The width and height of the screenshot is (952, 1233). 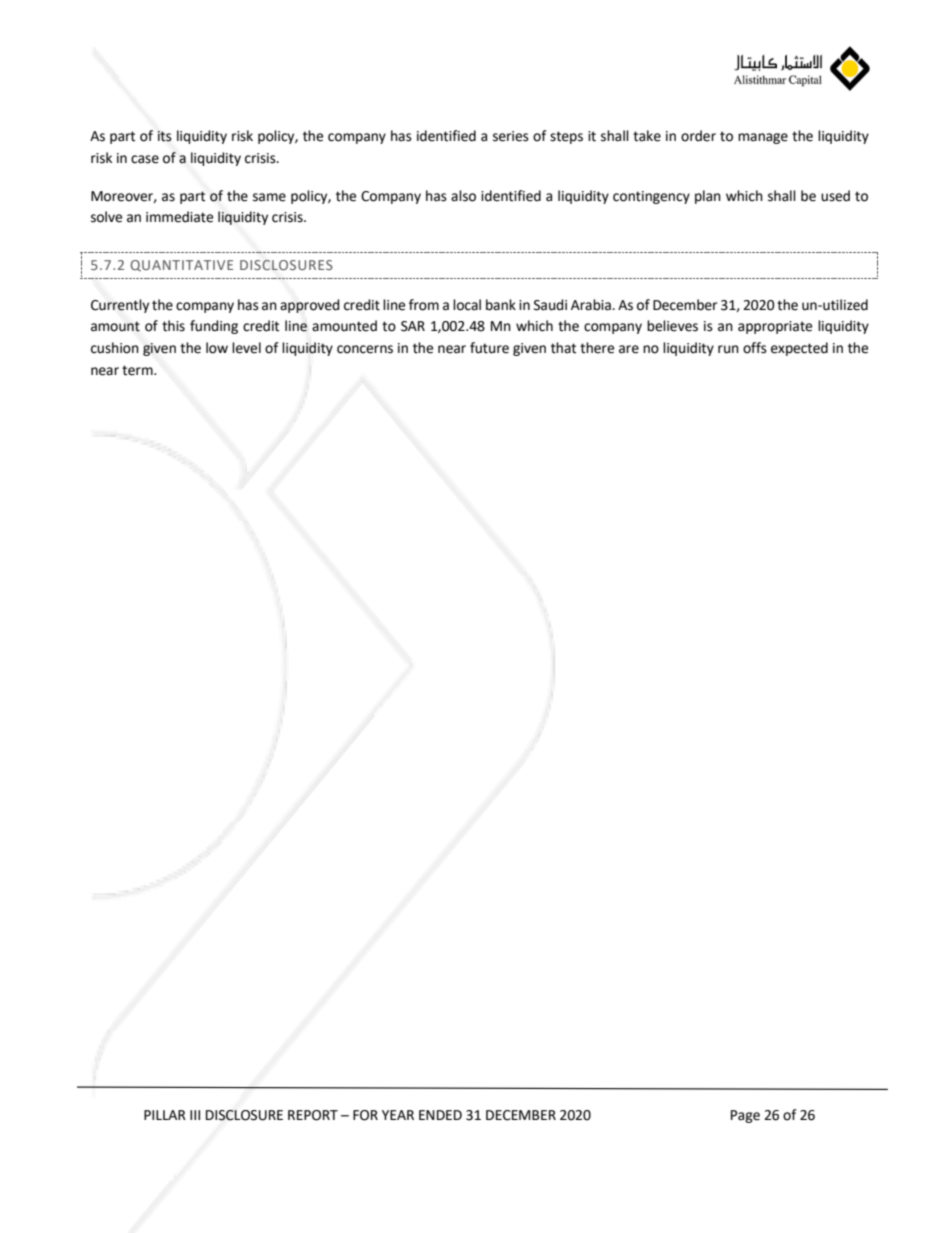 I want to click on term, so click(x=138, y=370).
